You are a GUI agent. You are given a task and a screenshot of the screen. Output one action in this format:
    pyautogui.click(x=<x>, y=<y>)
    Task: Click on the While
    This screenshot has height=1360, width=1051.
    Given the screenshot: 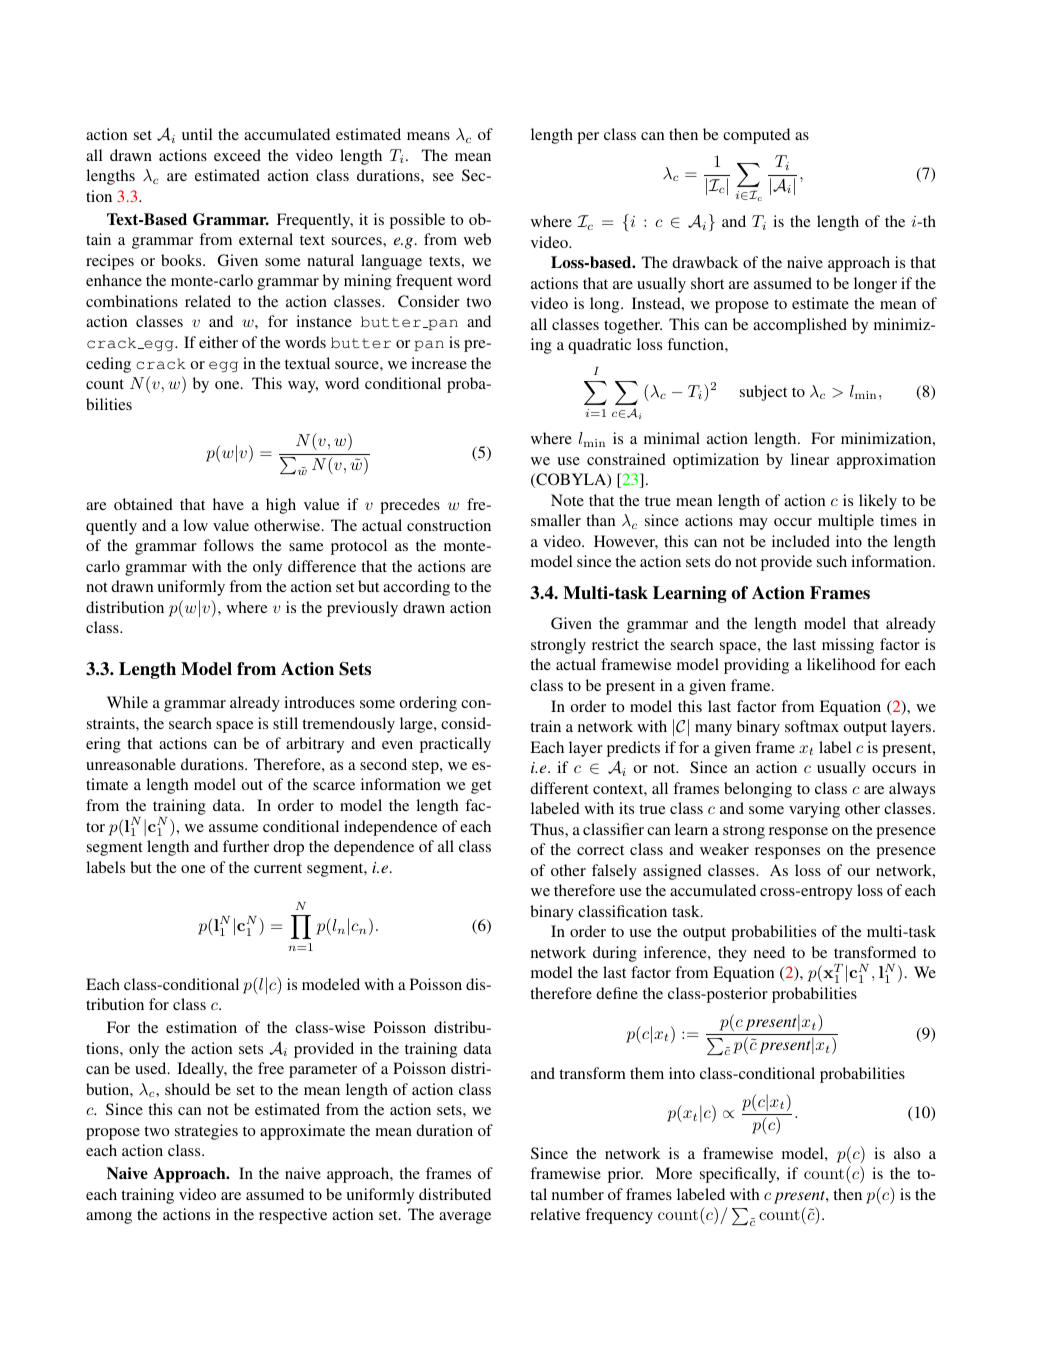 What is the action you would take?
    pyautogui.click(x=127, y=702)
